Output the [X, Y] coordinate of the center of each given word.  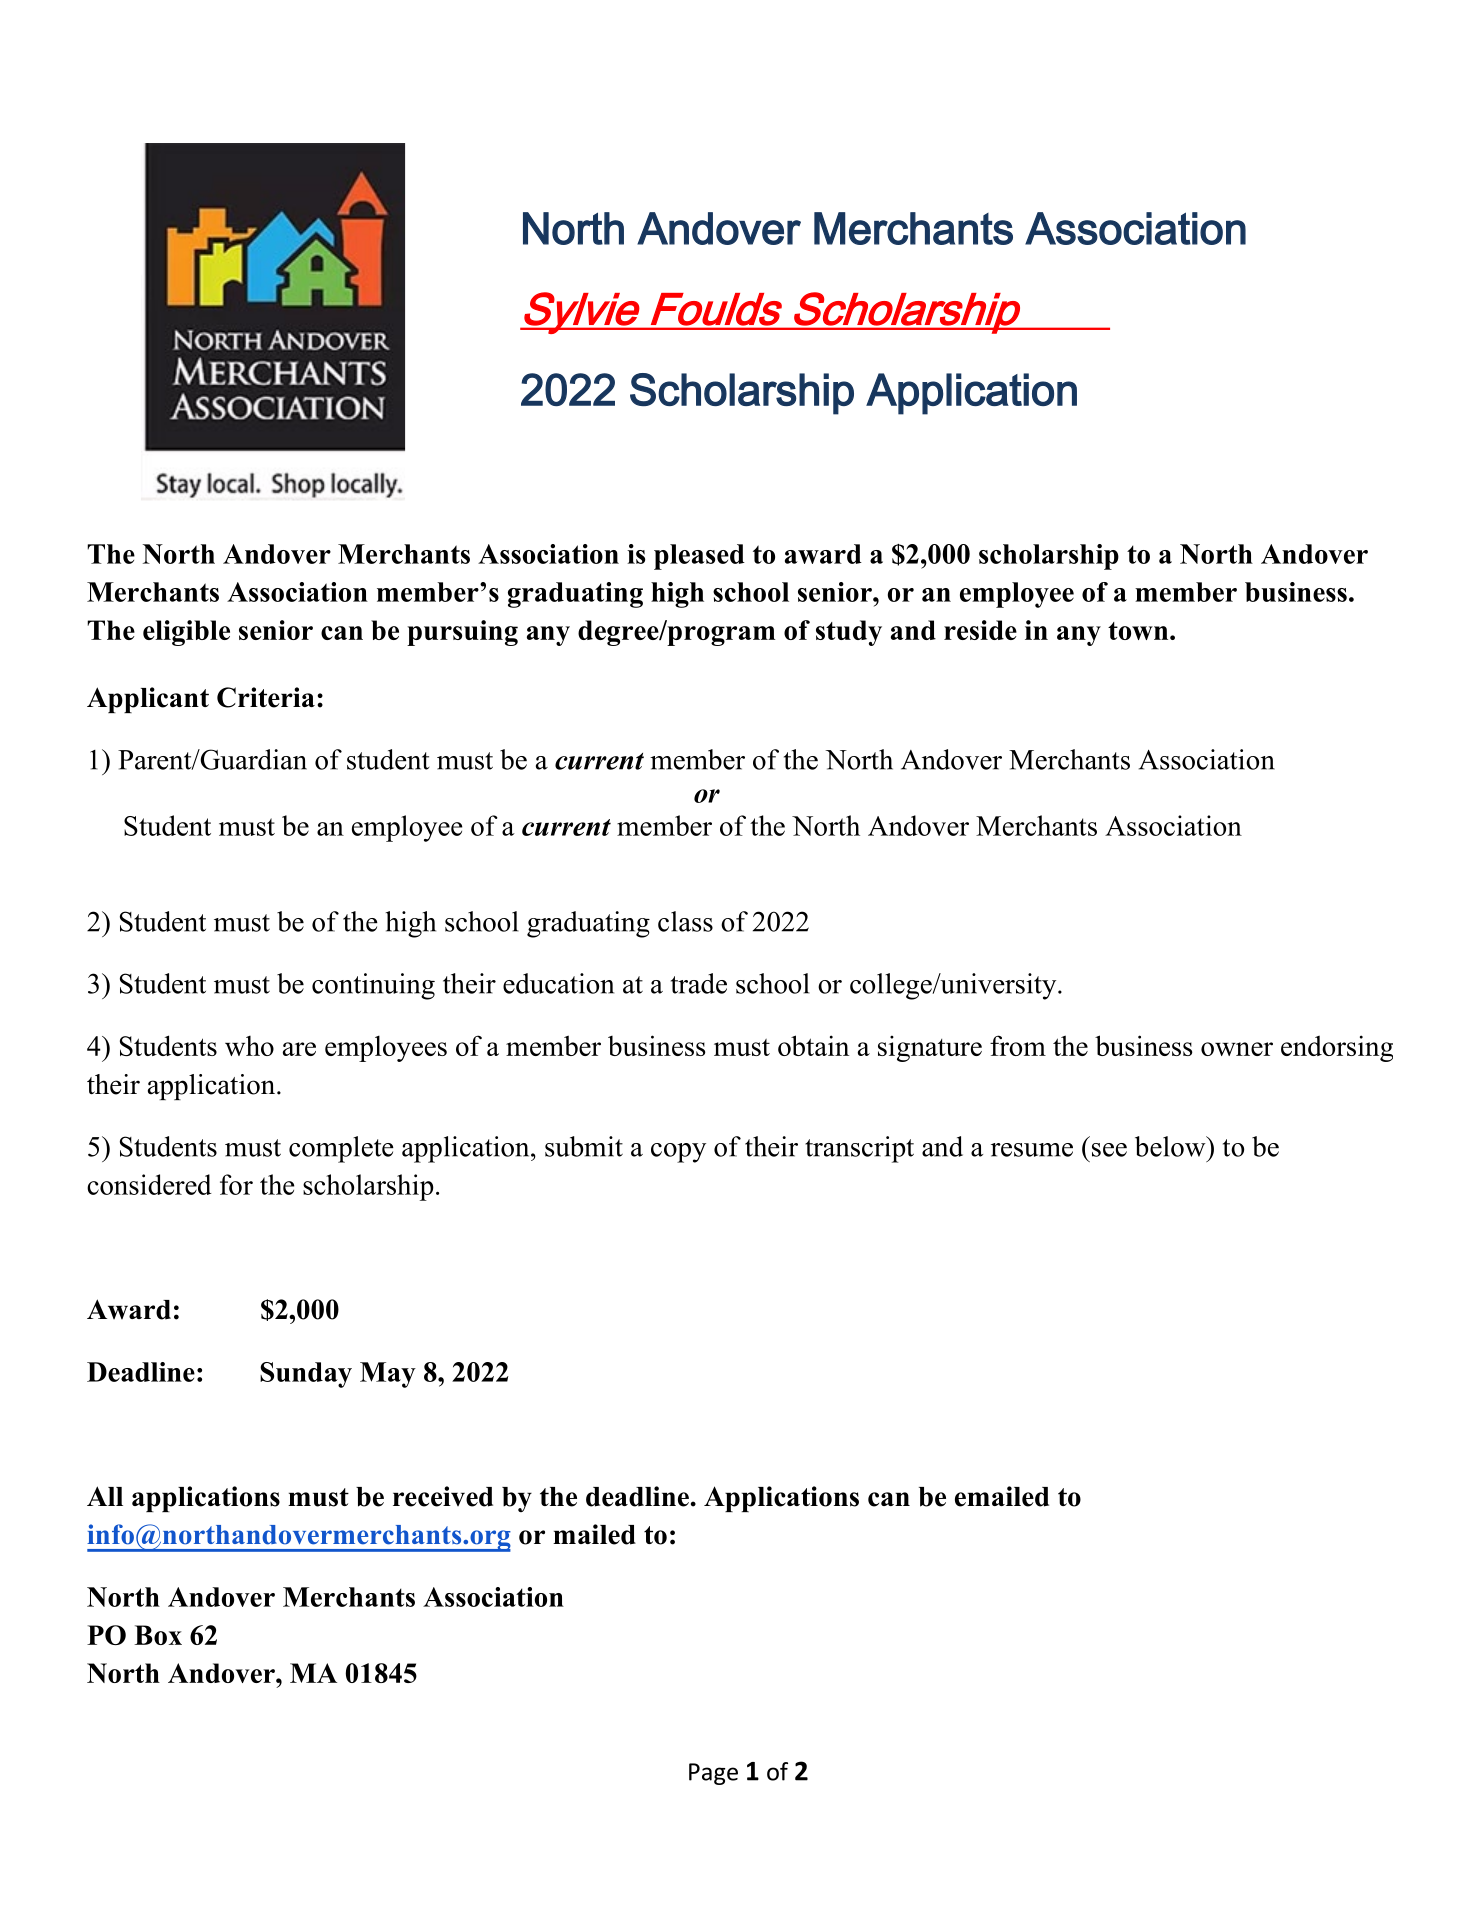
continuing [373, 986]
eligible [186, 633]
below [1171, 1146]
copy [678, 1153]
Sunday [306, 1375]
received [443, 1496]
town [1139, 631]
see [1109, 1150]
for [236, 1184]
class [685, 921]
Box [158, 1635]
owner [1237, 1049]
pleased [699, 557]
